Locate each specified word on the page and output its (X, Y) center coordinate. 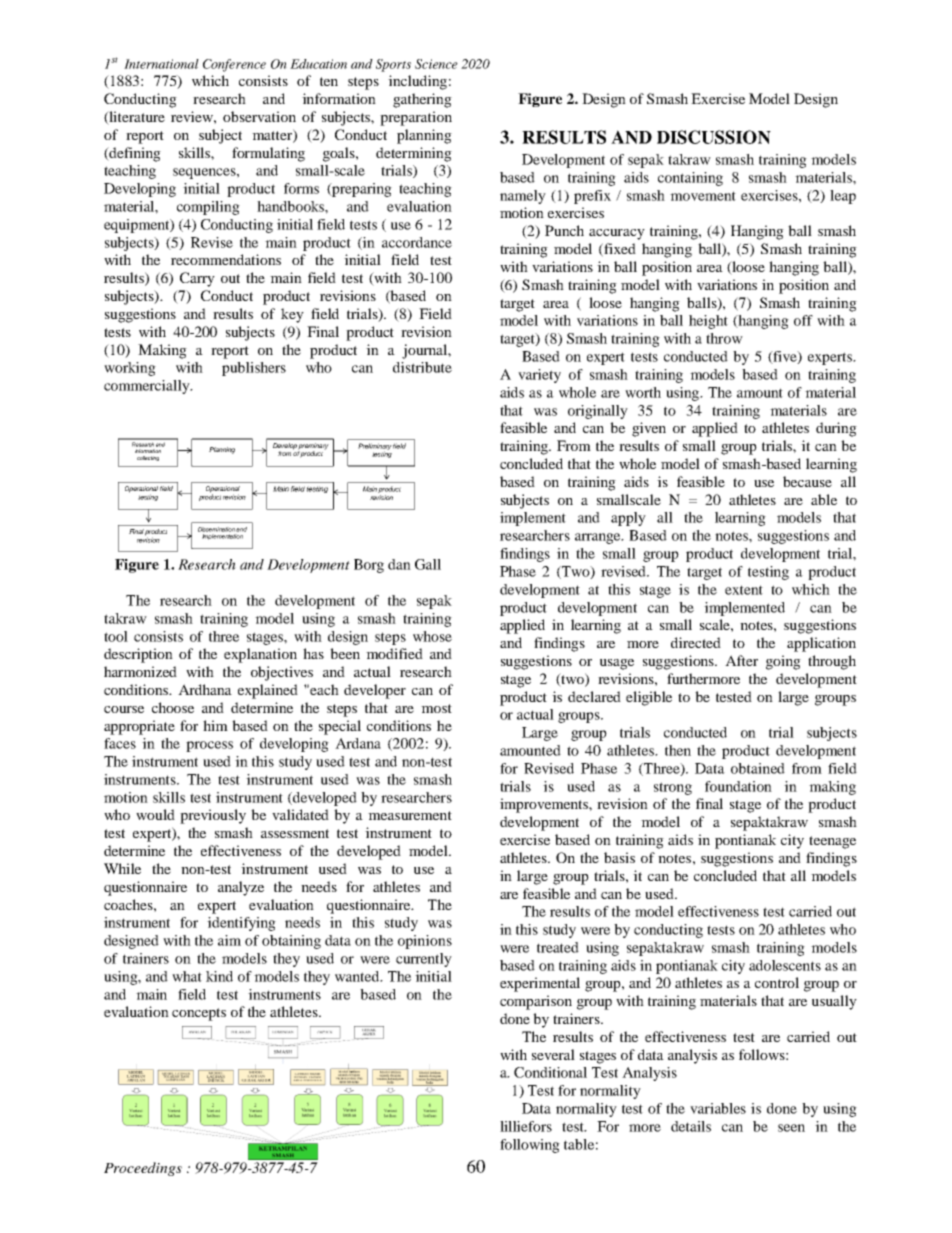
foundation (738, 786)
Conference (234, 65)
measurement (410, 815)
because (807, 481)
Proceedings (143, 1169)
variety (539, 376)
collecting (148, 458)
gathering (422, 100)
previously (213, 816)
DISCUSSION (714, 137)
